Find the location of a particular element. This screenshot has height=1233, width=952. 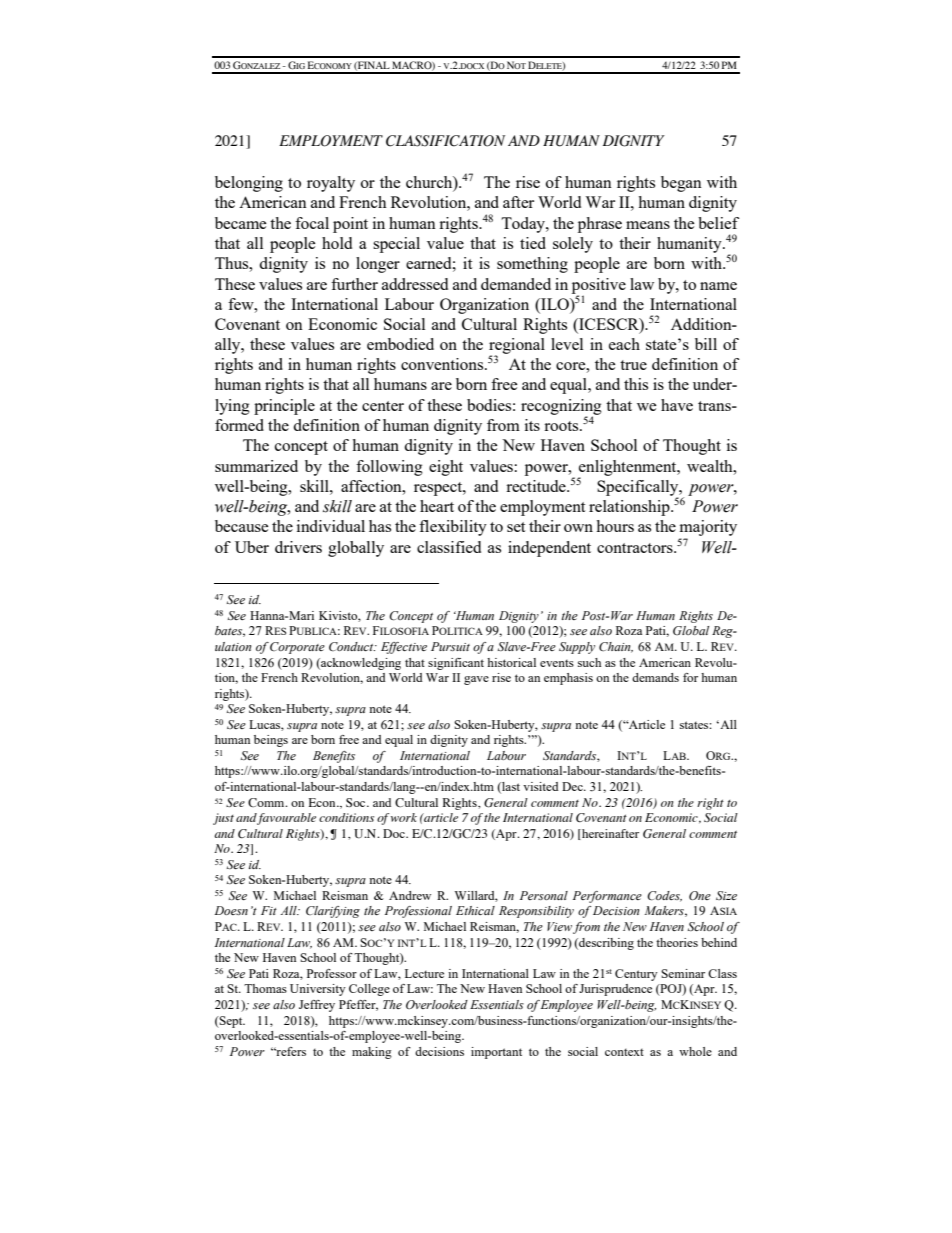

visited is located at coordinates (541, 786).
